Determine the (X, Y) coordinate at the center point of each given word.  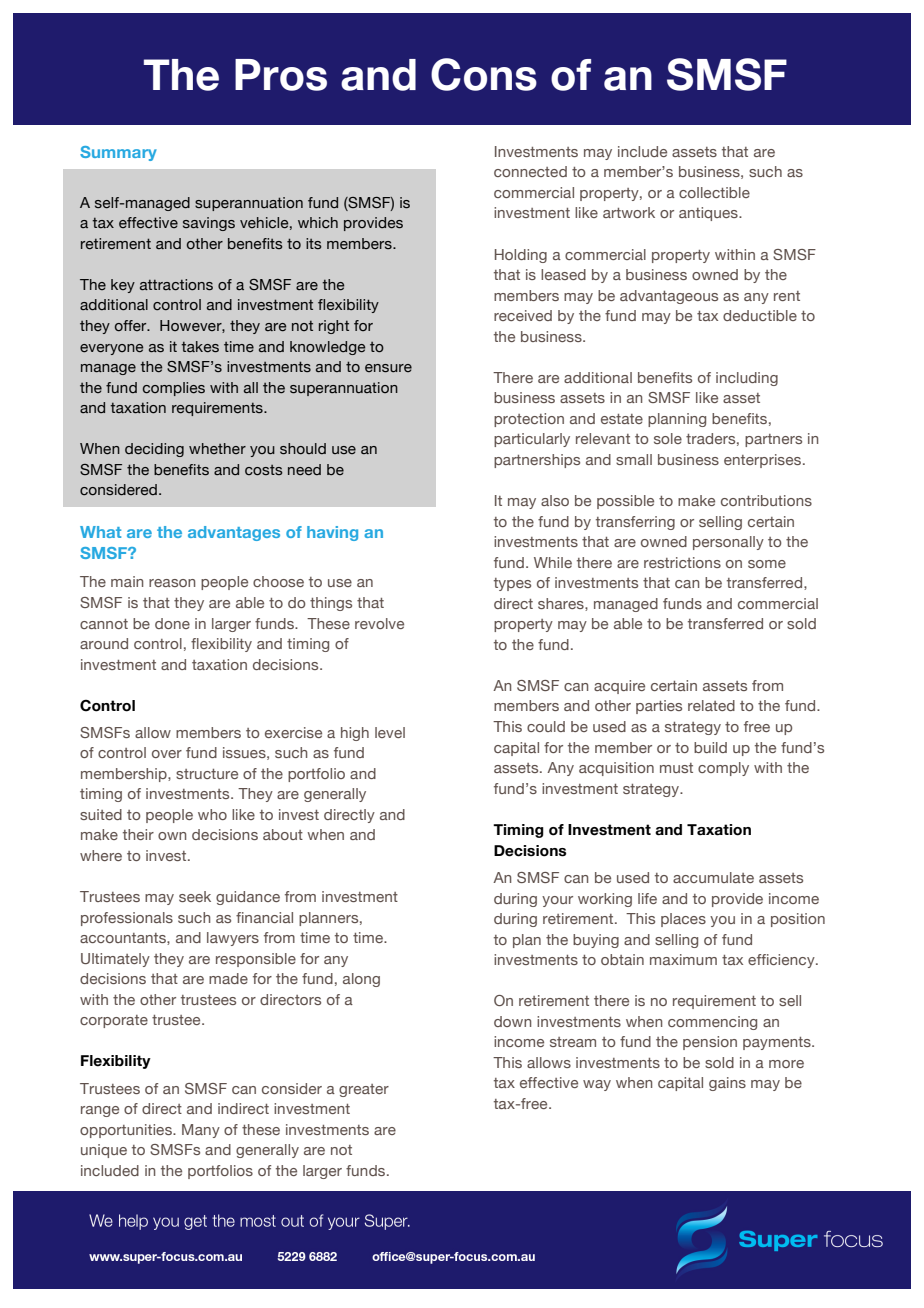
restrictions (682, 562)
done (172, 623)
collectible (714, 192)
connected (530, 171)
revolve (379, 623)
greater (364, 1090)
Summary (118, 153)
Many (201, 1131)
